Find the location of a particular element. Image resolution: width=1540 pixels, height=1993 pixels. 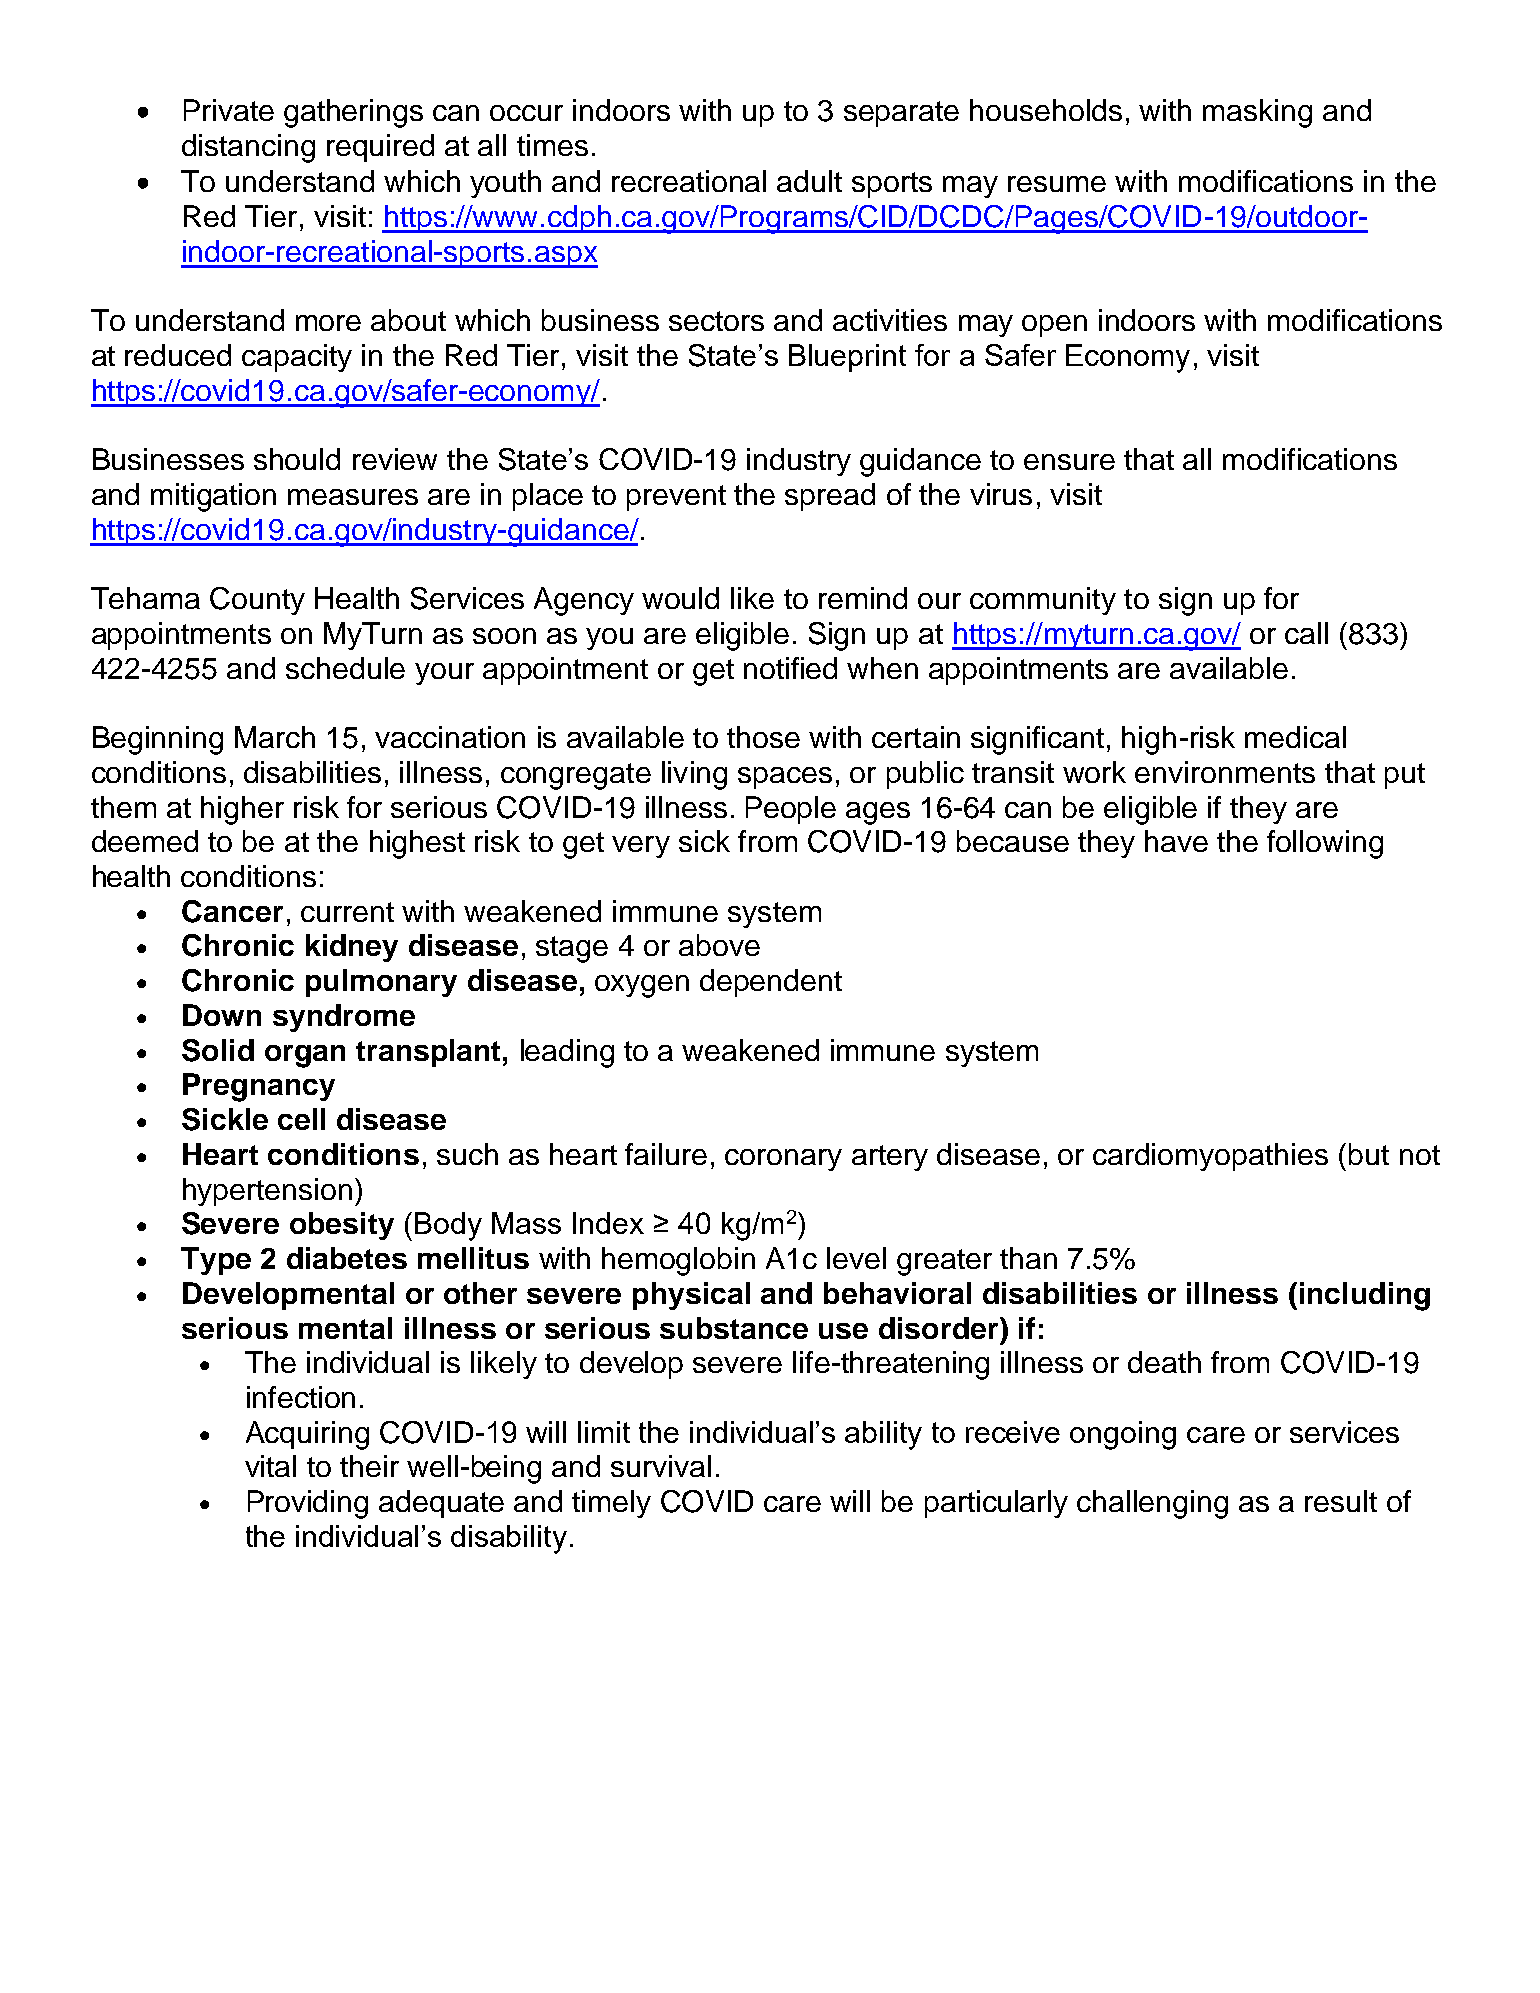

Down is located at coordinates (222, 1015).
